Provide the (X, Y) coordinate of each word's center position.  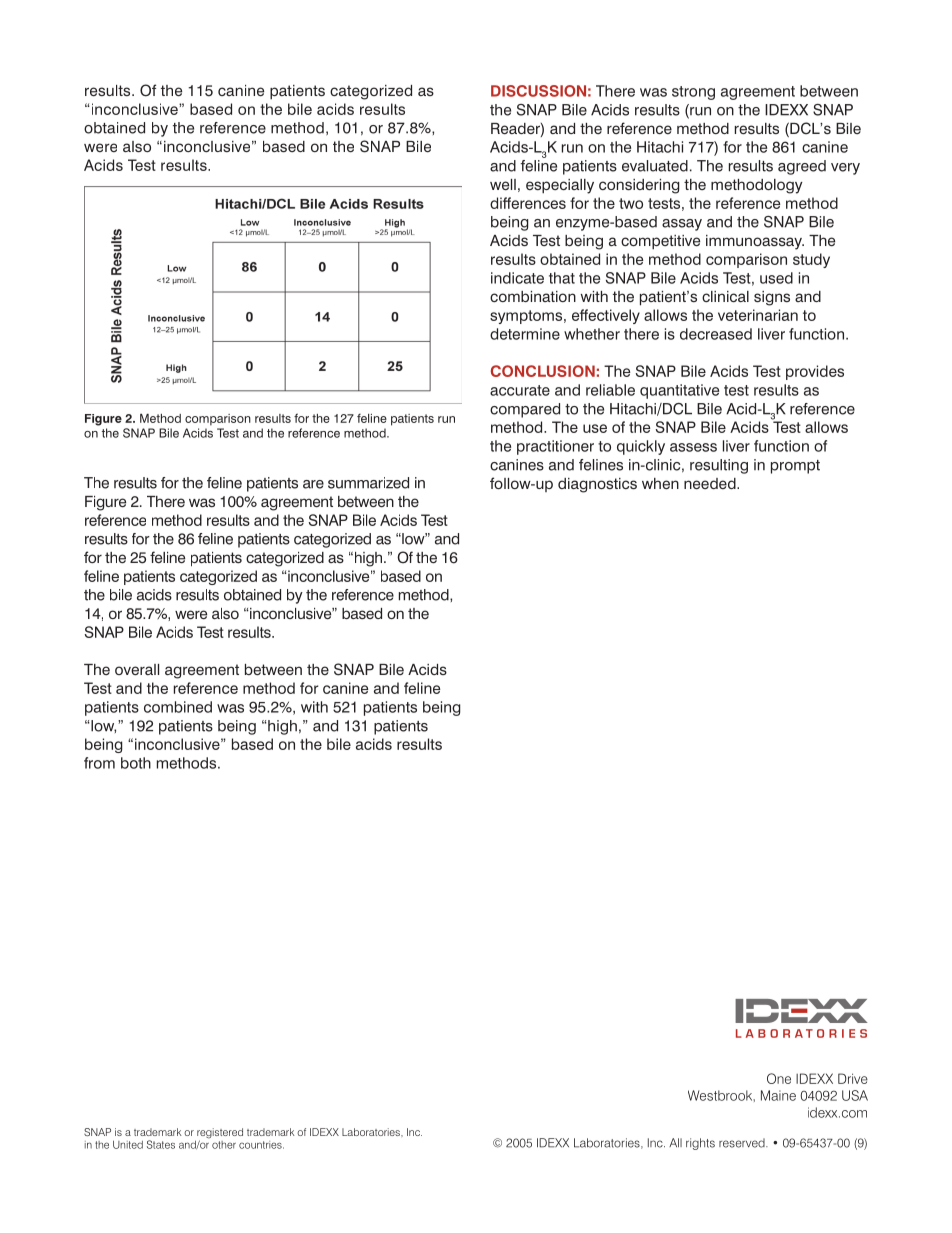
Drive (853, 1078)
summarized (368, 483)
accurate (520, 390)
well (503, 185)
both (136, 763)
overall (137, 670)
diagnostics (597, 485)
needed (711, 484)
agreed (802, 167)
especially (560, 186)
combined (178, 707)
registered (220, 1134)
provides (815, 372)
